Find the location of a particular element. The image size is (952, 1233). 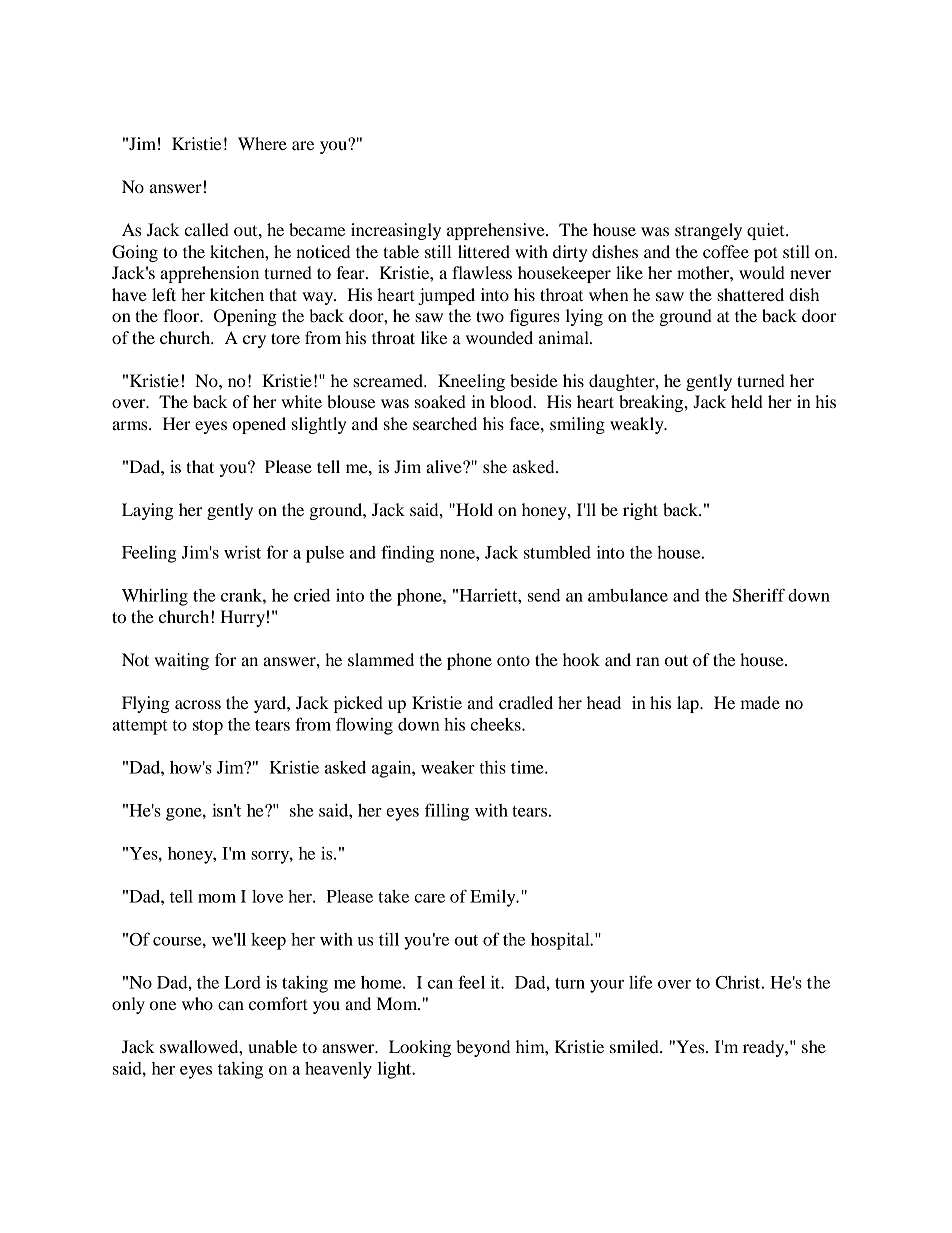

Kneeling is located at coordinates (471, 382).
